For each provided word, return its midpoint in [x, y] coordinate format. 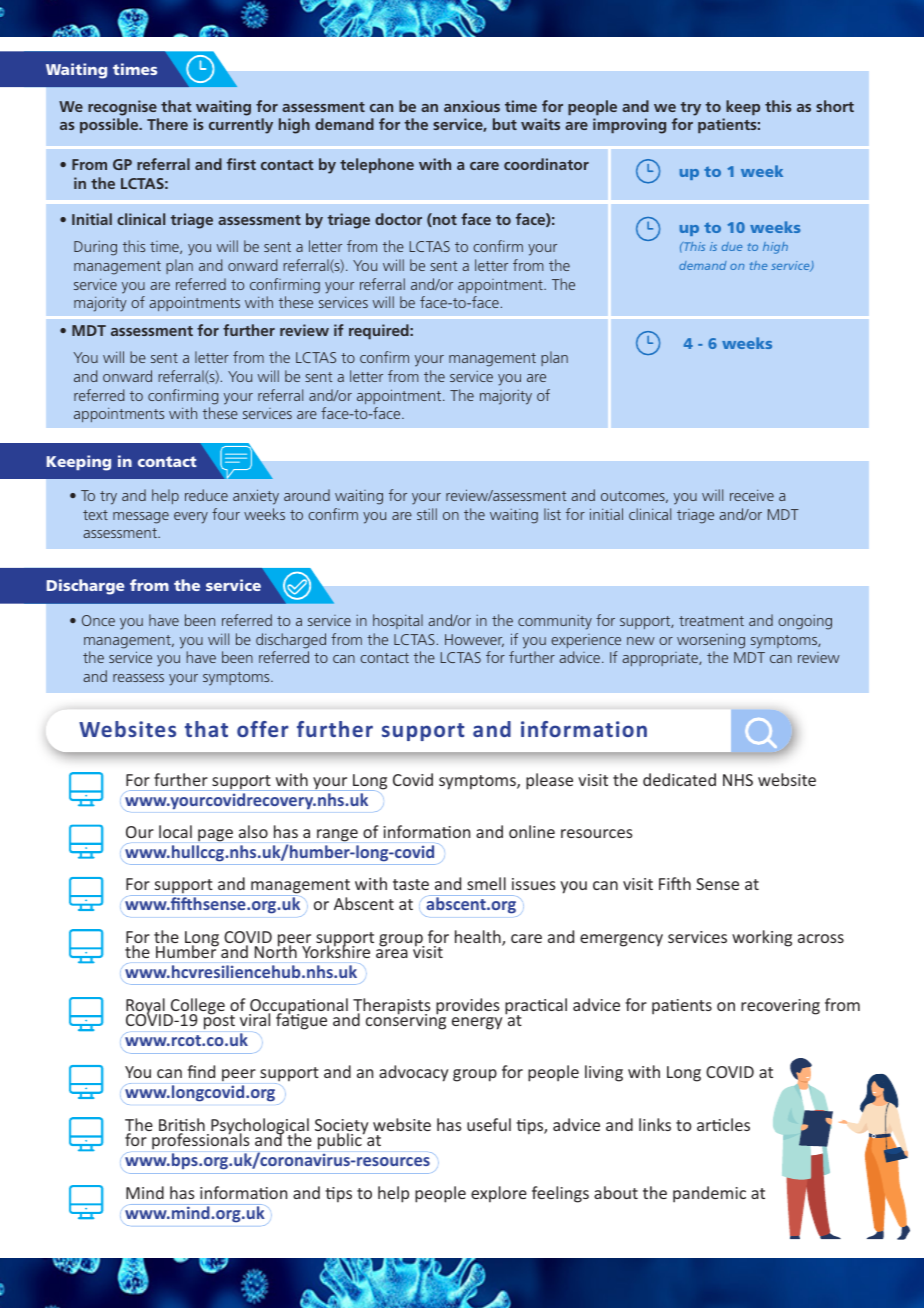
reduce [206, 495]
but [505, 124]
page [215, 835]
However [474, 640]
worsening [711, 641]
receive [752, 495]
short [835, 106]
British [182, 1126]
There [167, 124]
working [762, 938]
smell [486, 883]
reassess [138, 678]
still [427, 514]
